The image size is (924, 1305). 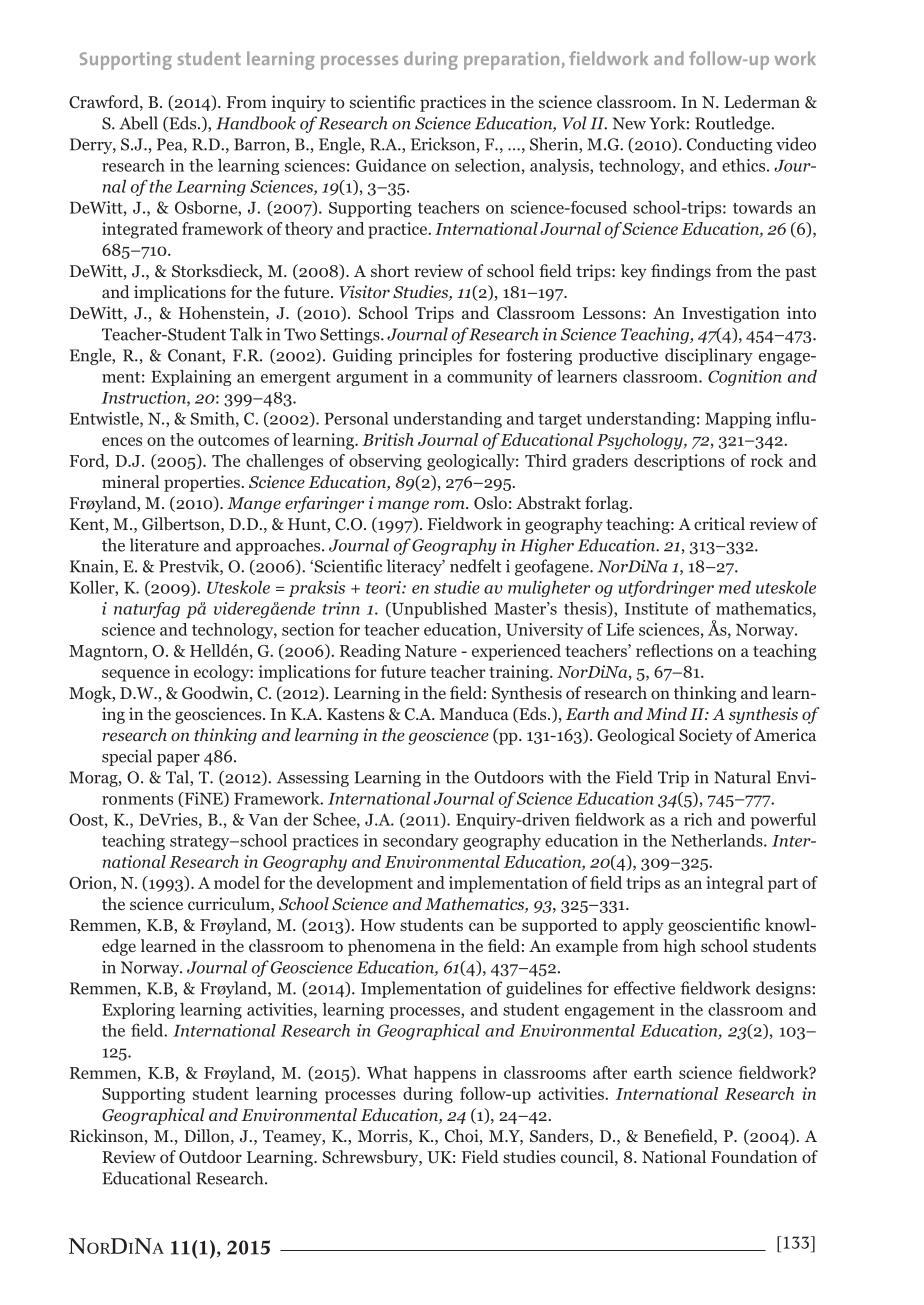 I want to click on med, so click(x=735, y=587).
